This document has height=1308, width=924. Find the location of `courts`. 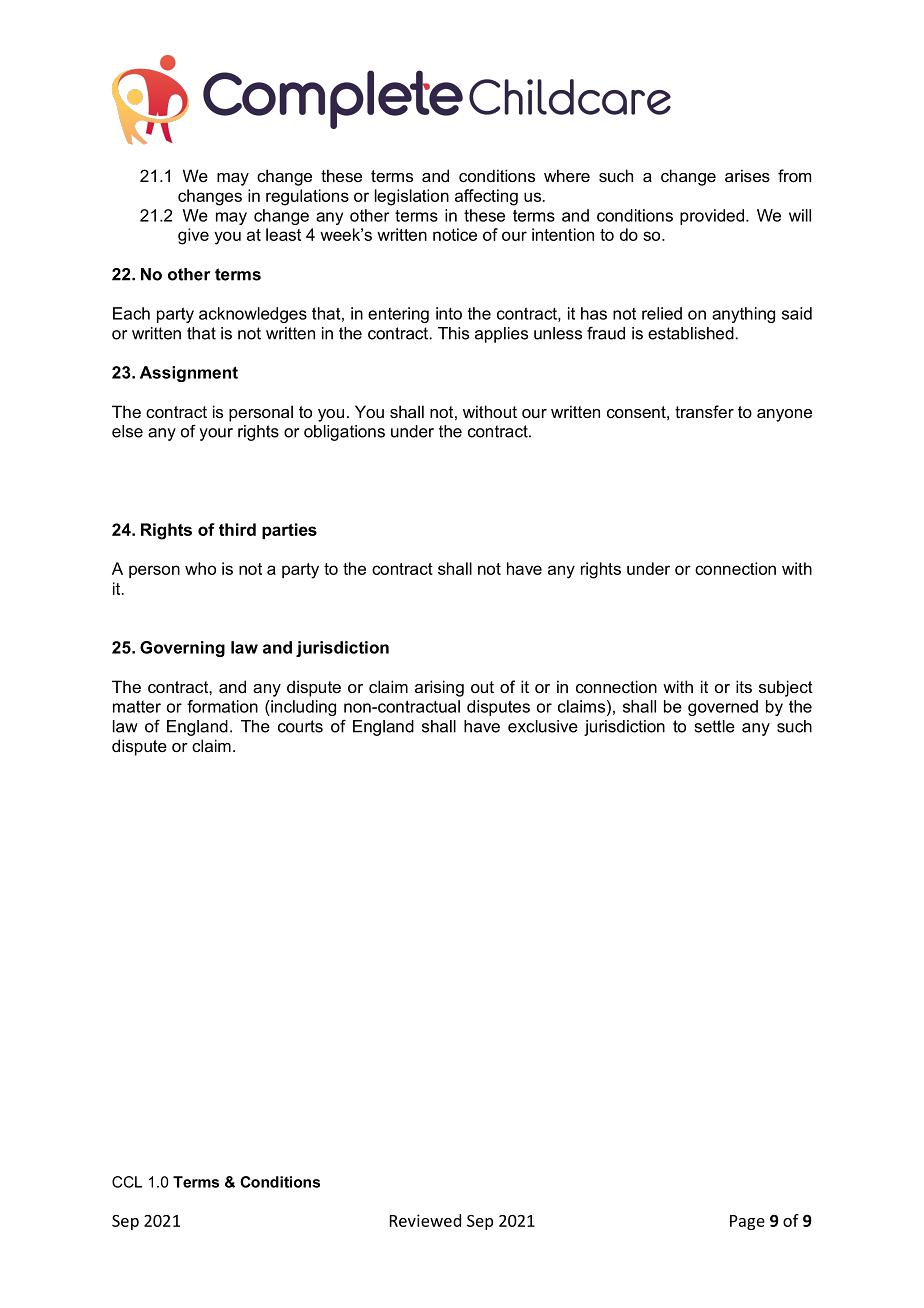

courts is located at coordinates (300, 726).
